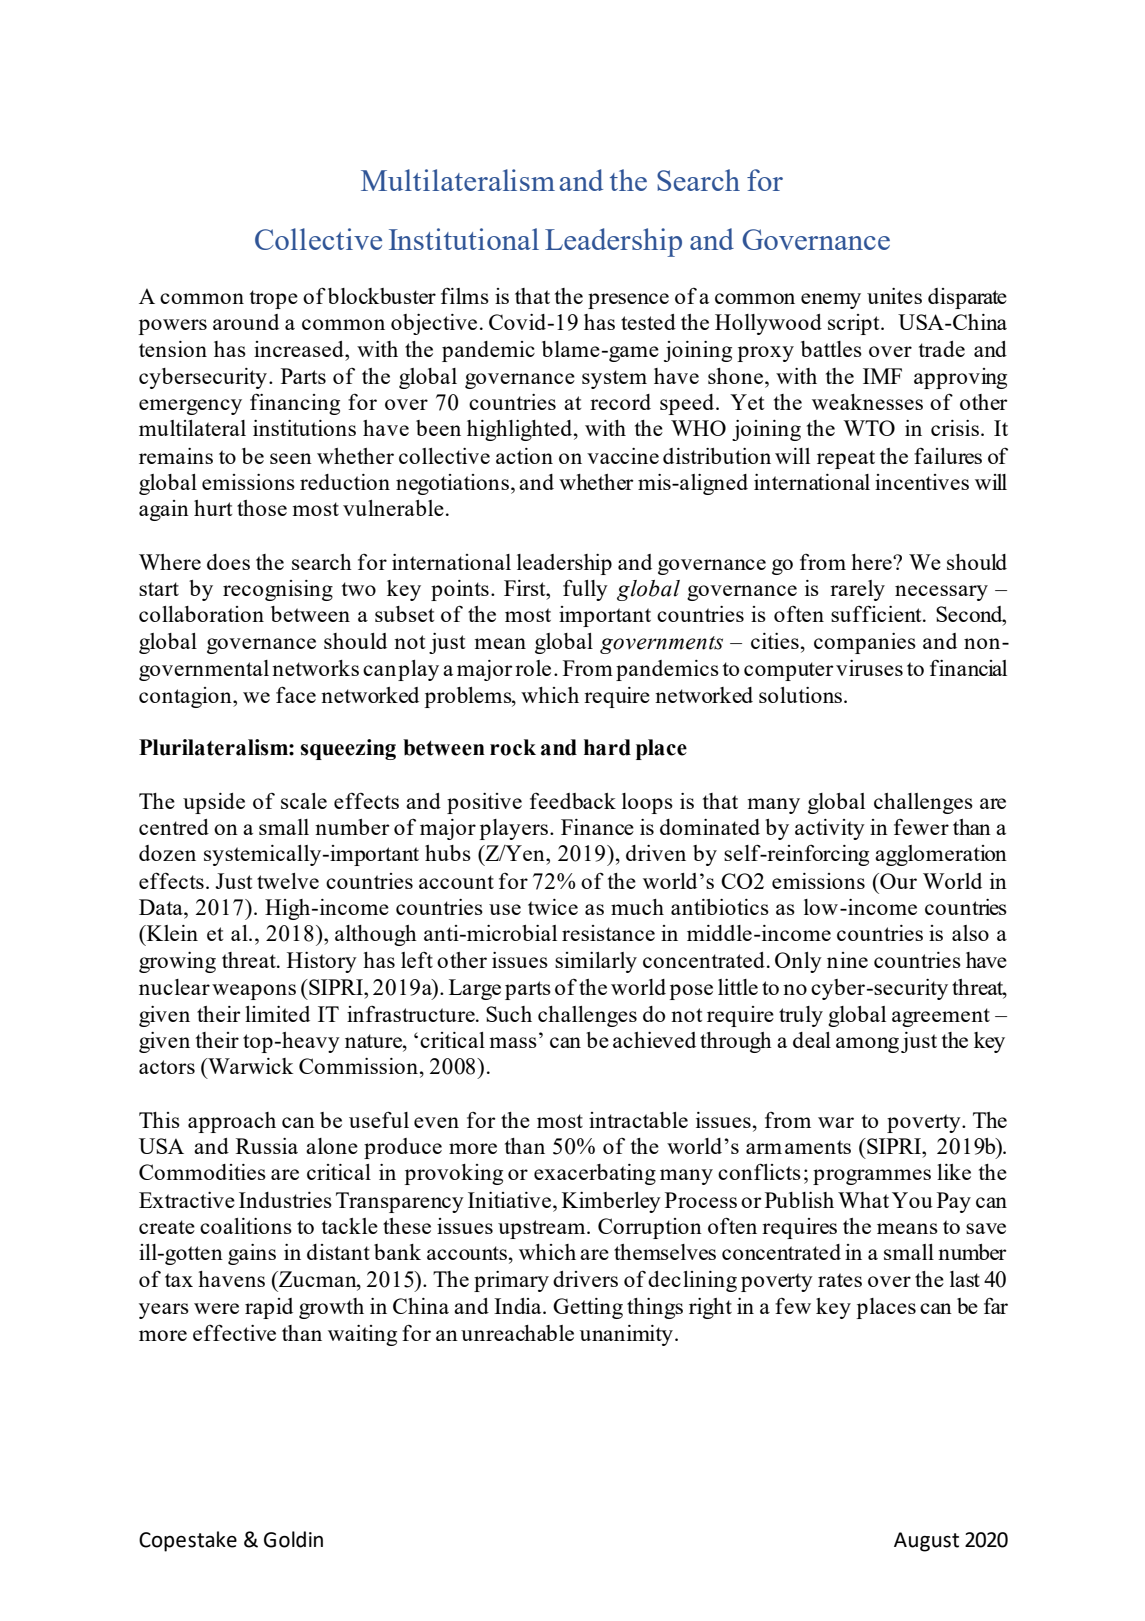 This document has width=1145, height=1621. Describe the element at coordinates (293, 1539) in the document. I see `Goldin` at that location.
